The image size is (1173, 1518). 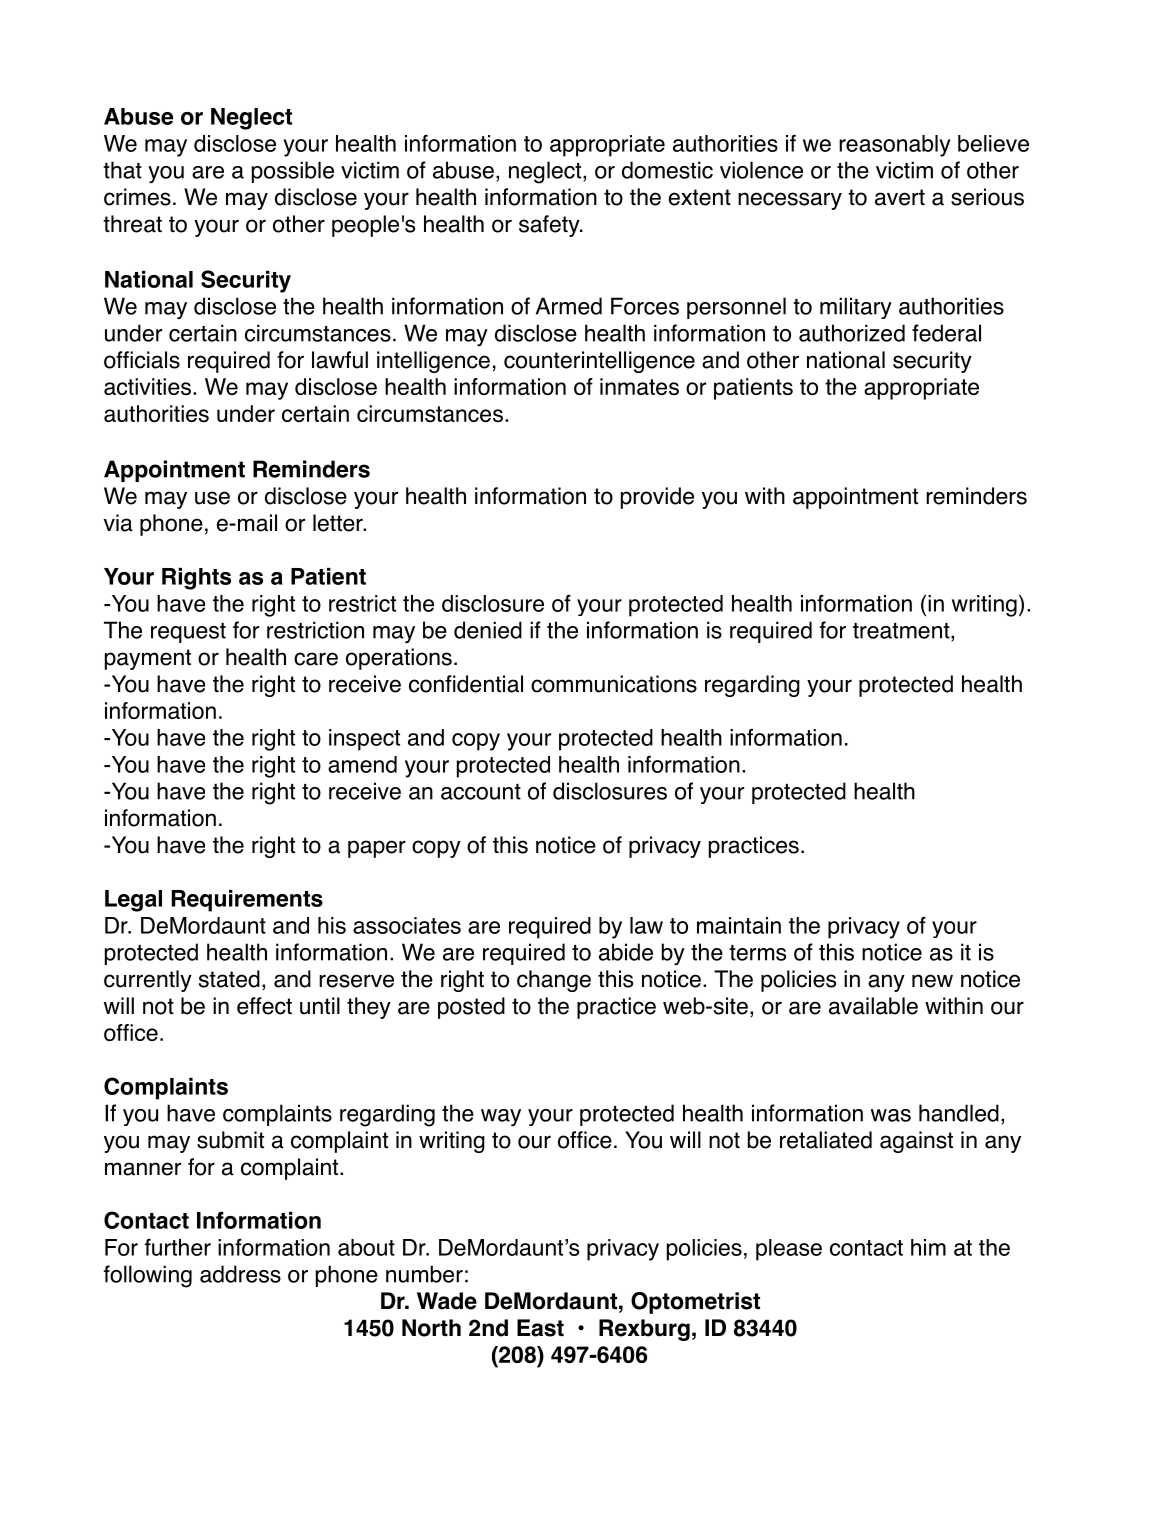 I want to click on communications, so click(x=614, y=684).
